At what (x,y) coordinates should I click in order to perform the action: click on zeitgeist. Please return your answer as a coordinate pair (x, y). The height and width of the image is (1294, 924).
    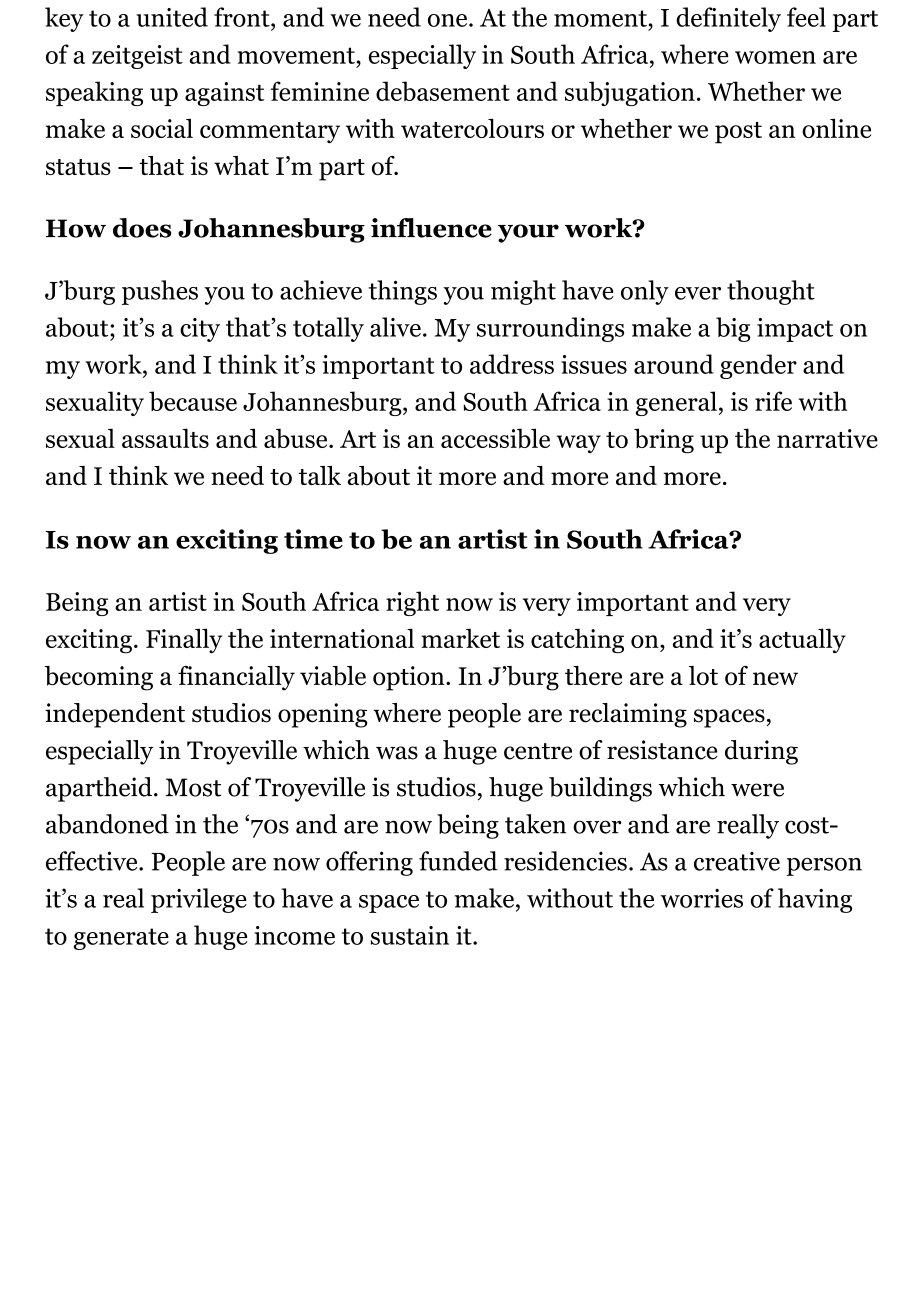
    Looking at the image, I should click on (137, 57).
